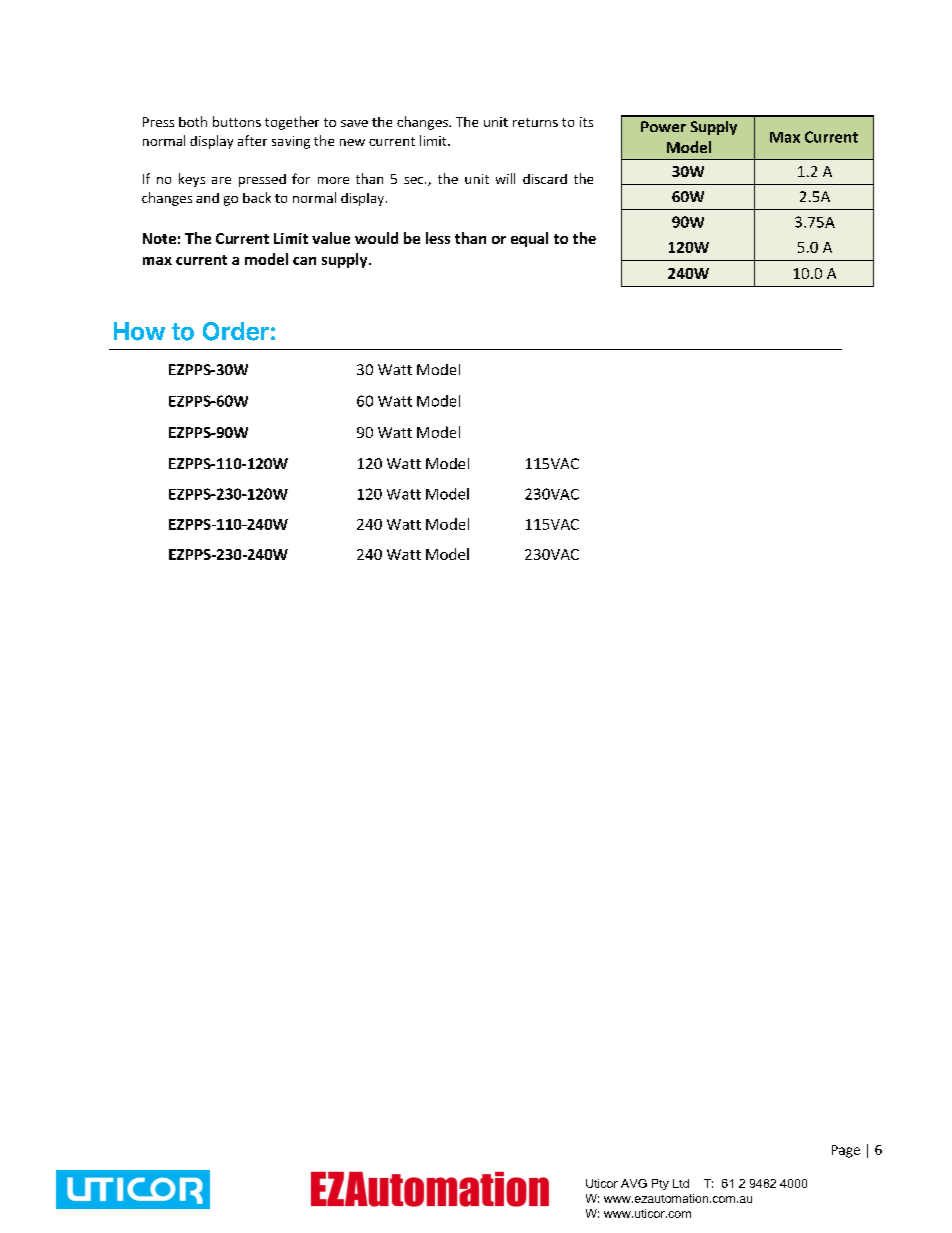  Describe the element at coordinates (663, 126) in the screenshot. I see `Power` at that location.
